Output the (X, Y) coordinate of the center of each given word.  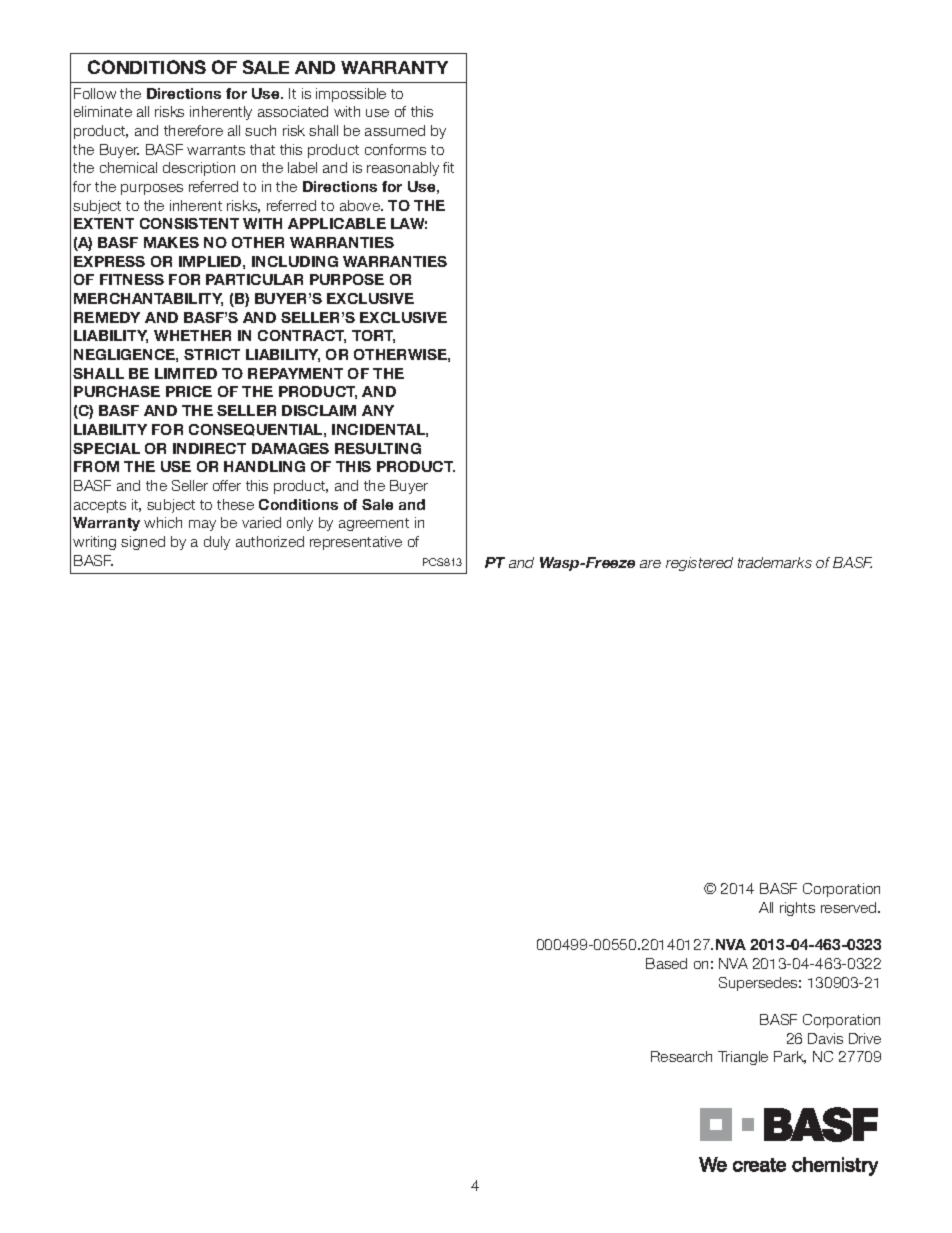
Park (790, 1057)
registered (699, 564)
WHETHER (192, 335)
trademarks (775, 562)
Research (681, 1056)
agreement (374, 524)
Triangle (743, 1058)
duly (217, 543)
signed (143, 543)
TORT (373, 336)
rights (797, 909)
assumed (395, 130)
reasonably (403, 169)
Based (666, 963)
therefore (193, 130)
